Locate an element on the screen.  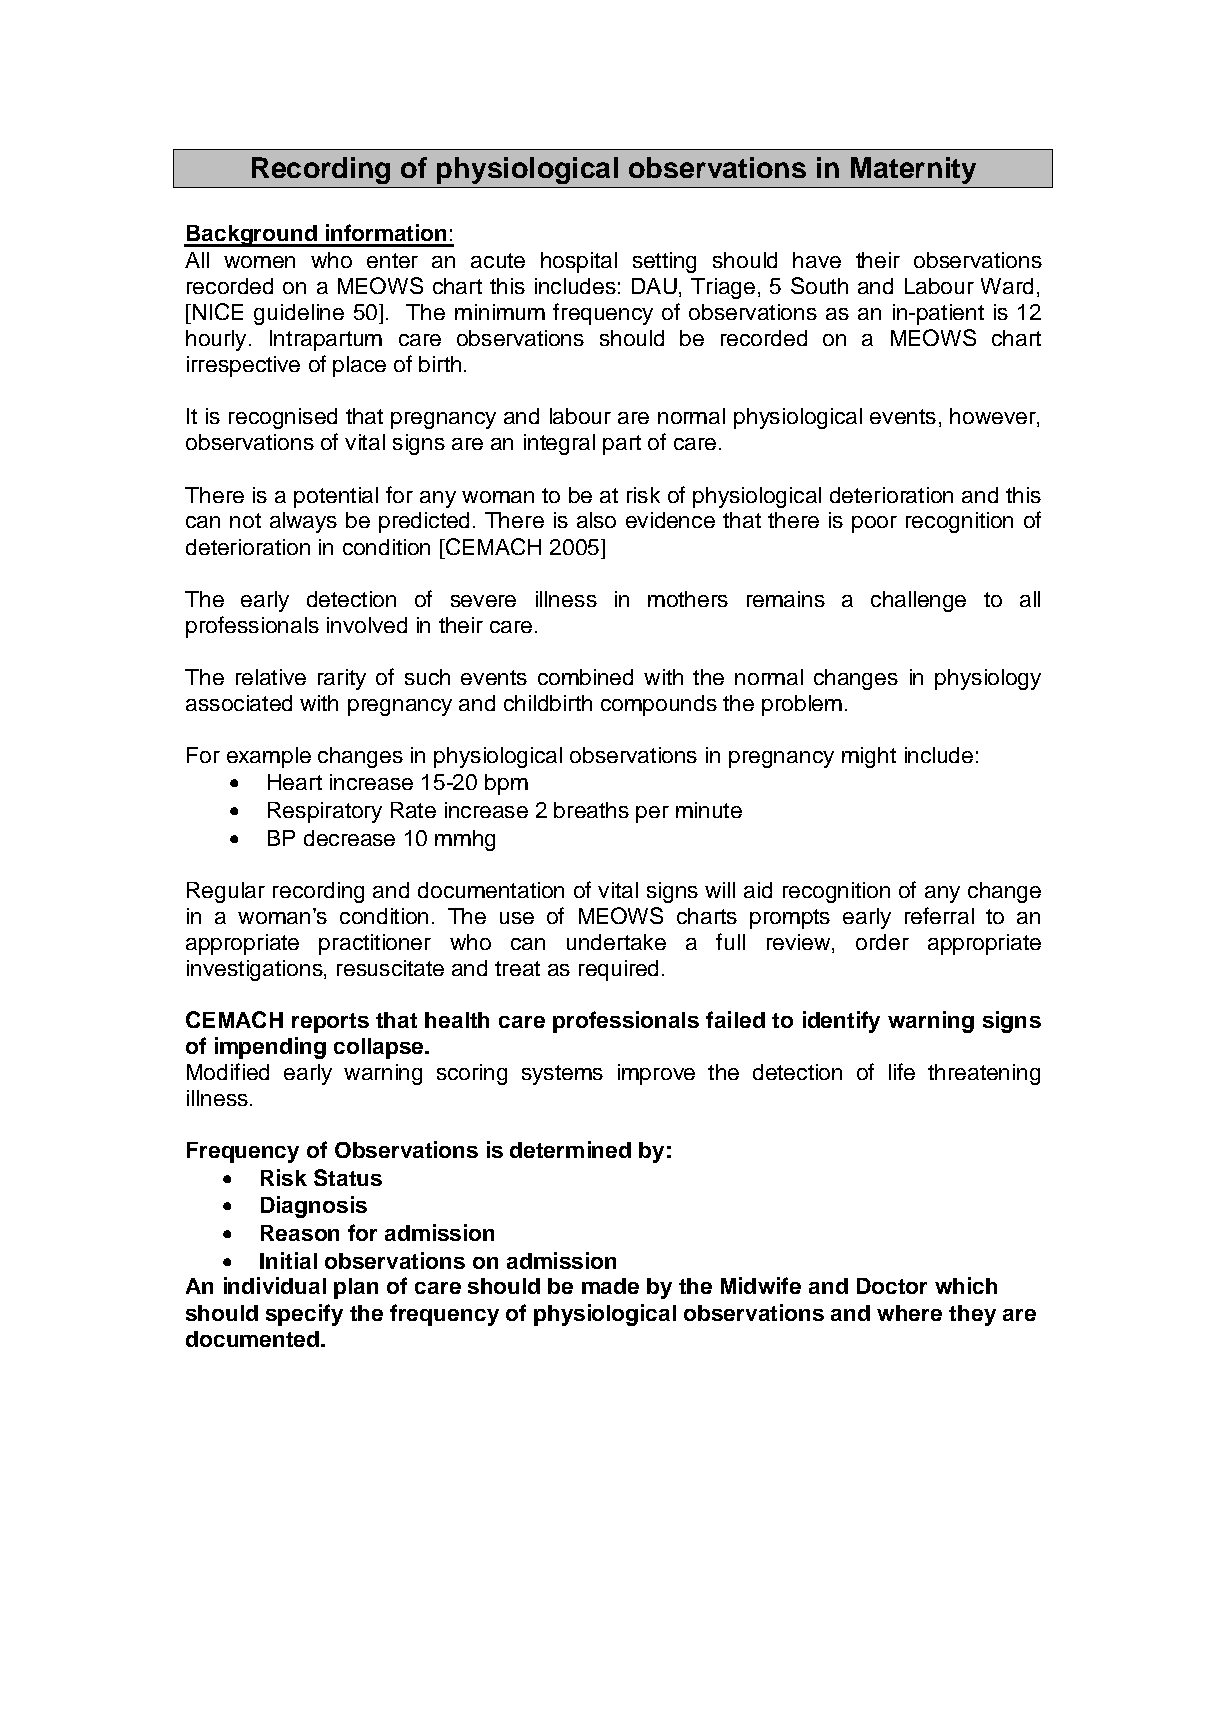
Heart is located at coordinates (295, 782).
